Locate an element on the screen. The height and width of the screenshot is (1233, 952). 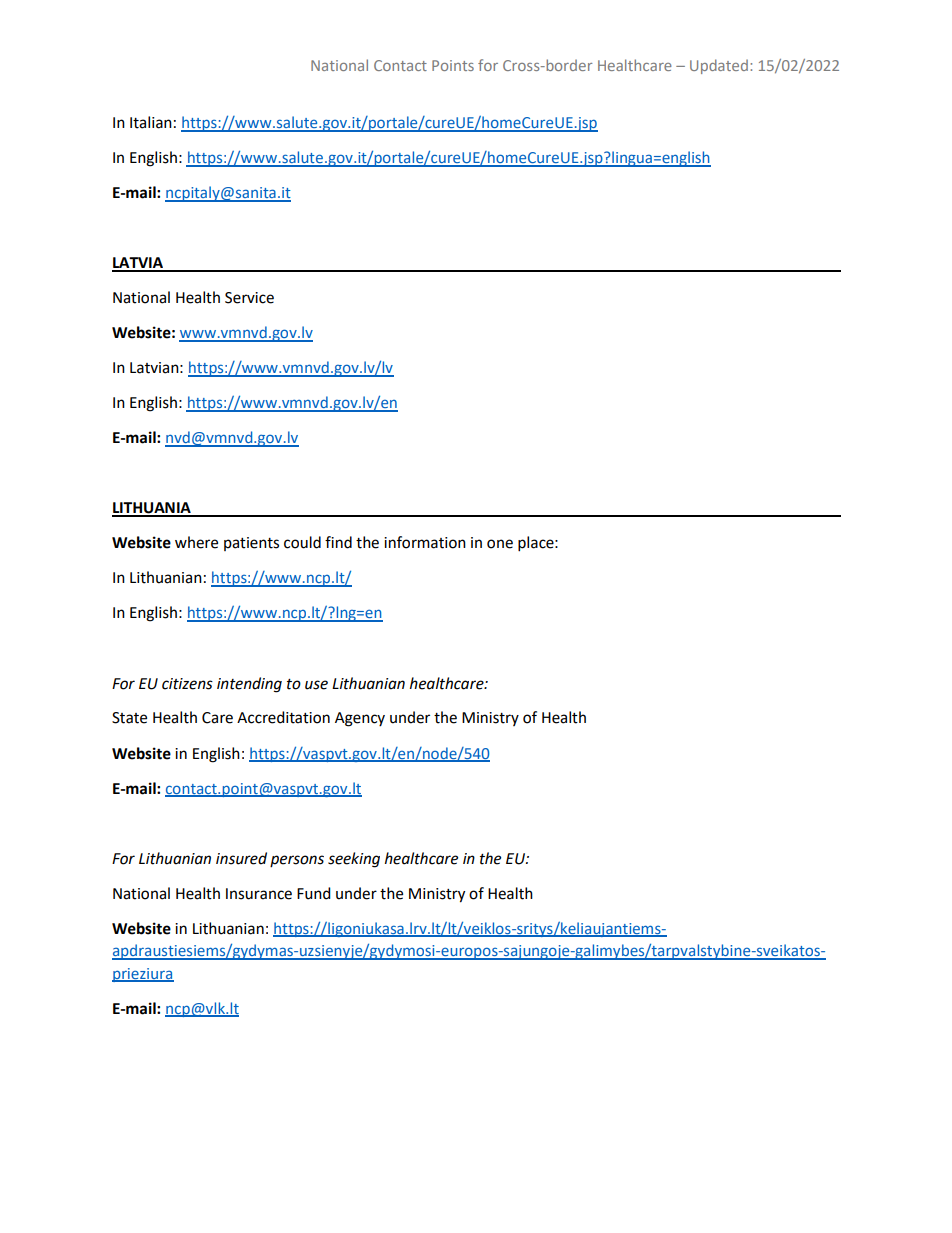
Updated is located at coordinates (719, 66).
